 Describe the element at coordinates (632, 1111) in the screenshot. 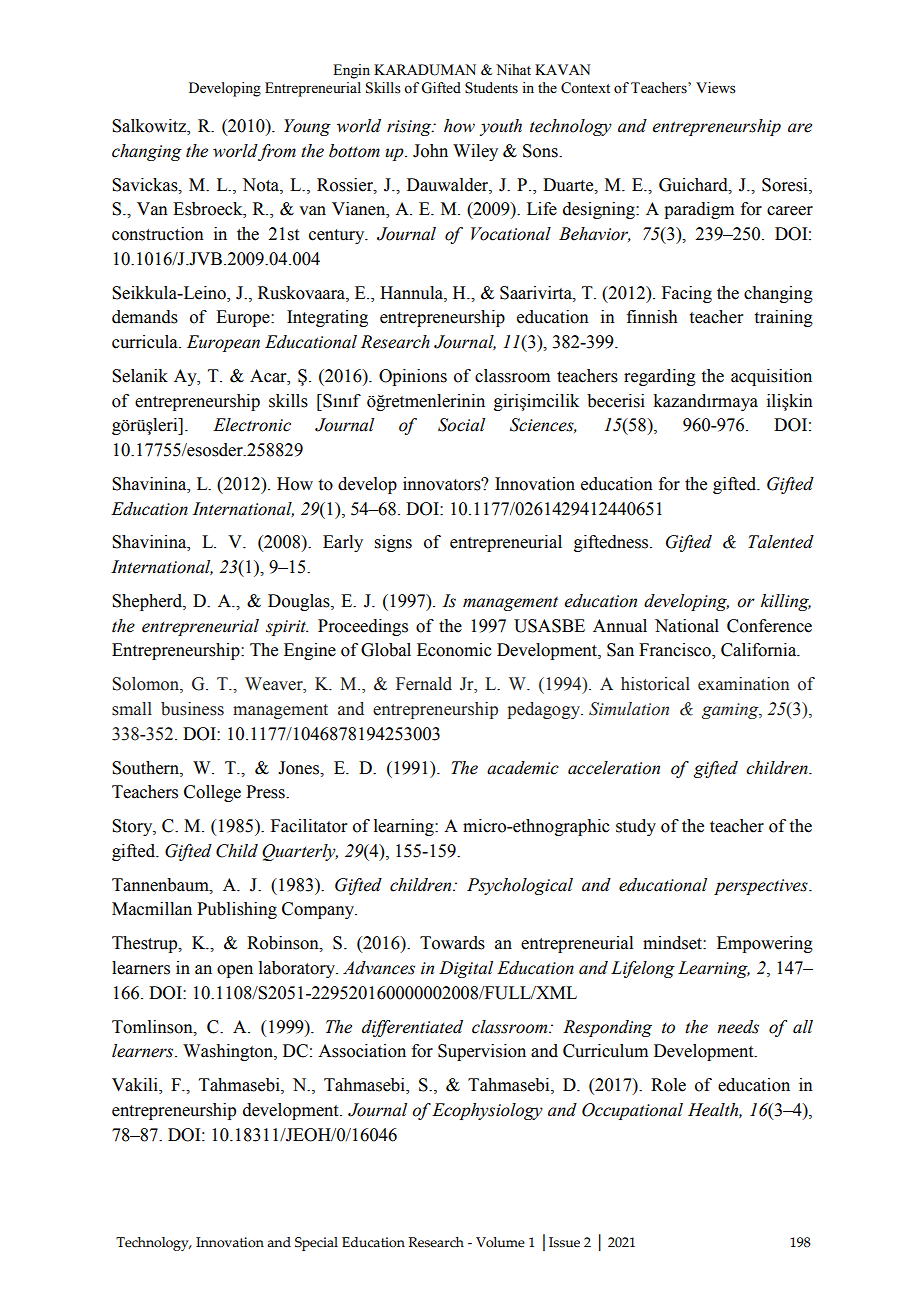

I see `Occupational` at that location.
